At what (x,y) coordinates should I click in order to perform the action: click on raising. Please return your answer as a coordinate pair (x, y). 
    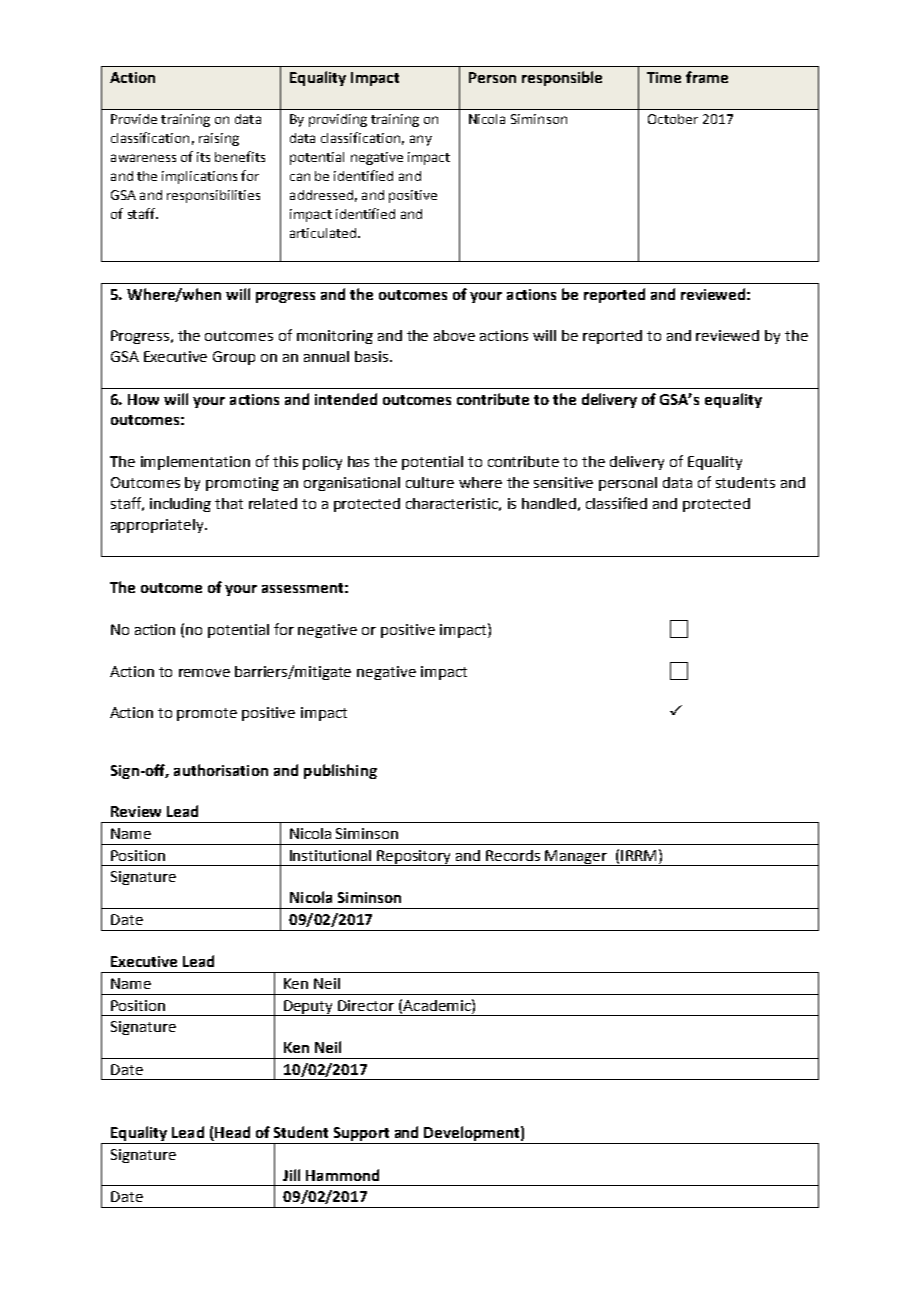
    Looking at the image, I should click on (219, 139).
